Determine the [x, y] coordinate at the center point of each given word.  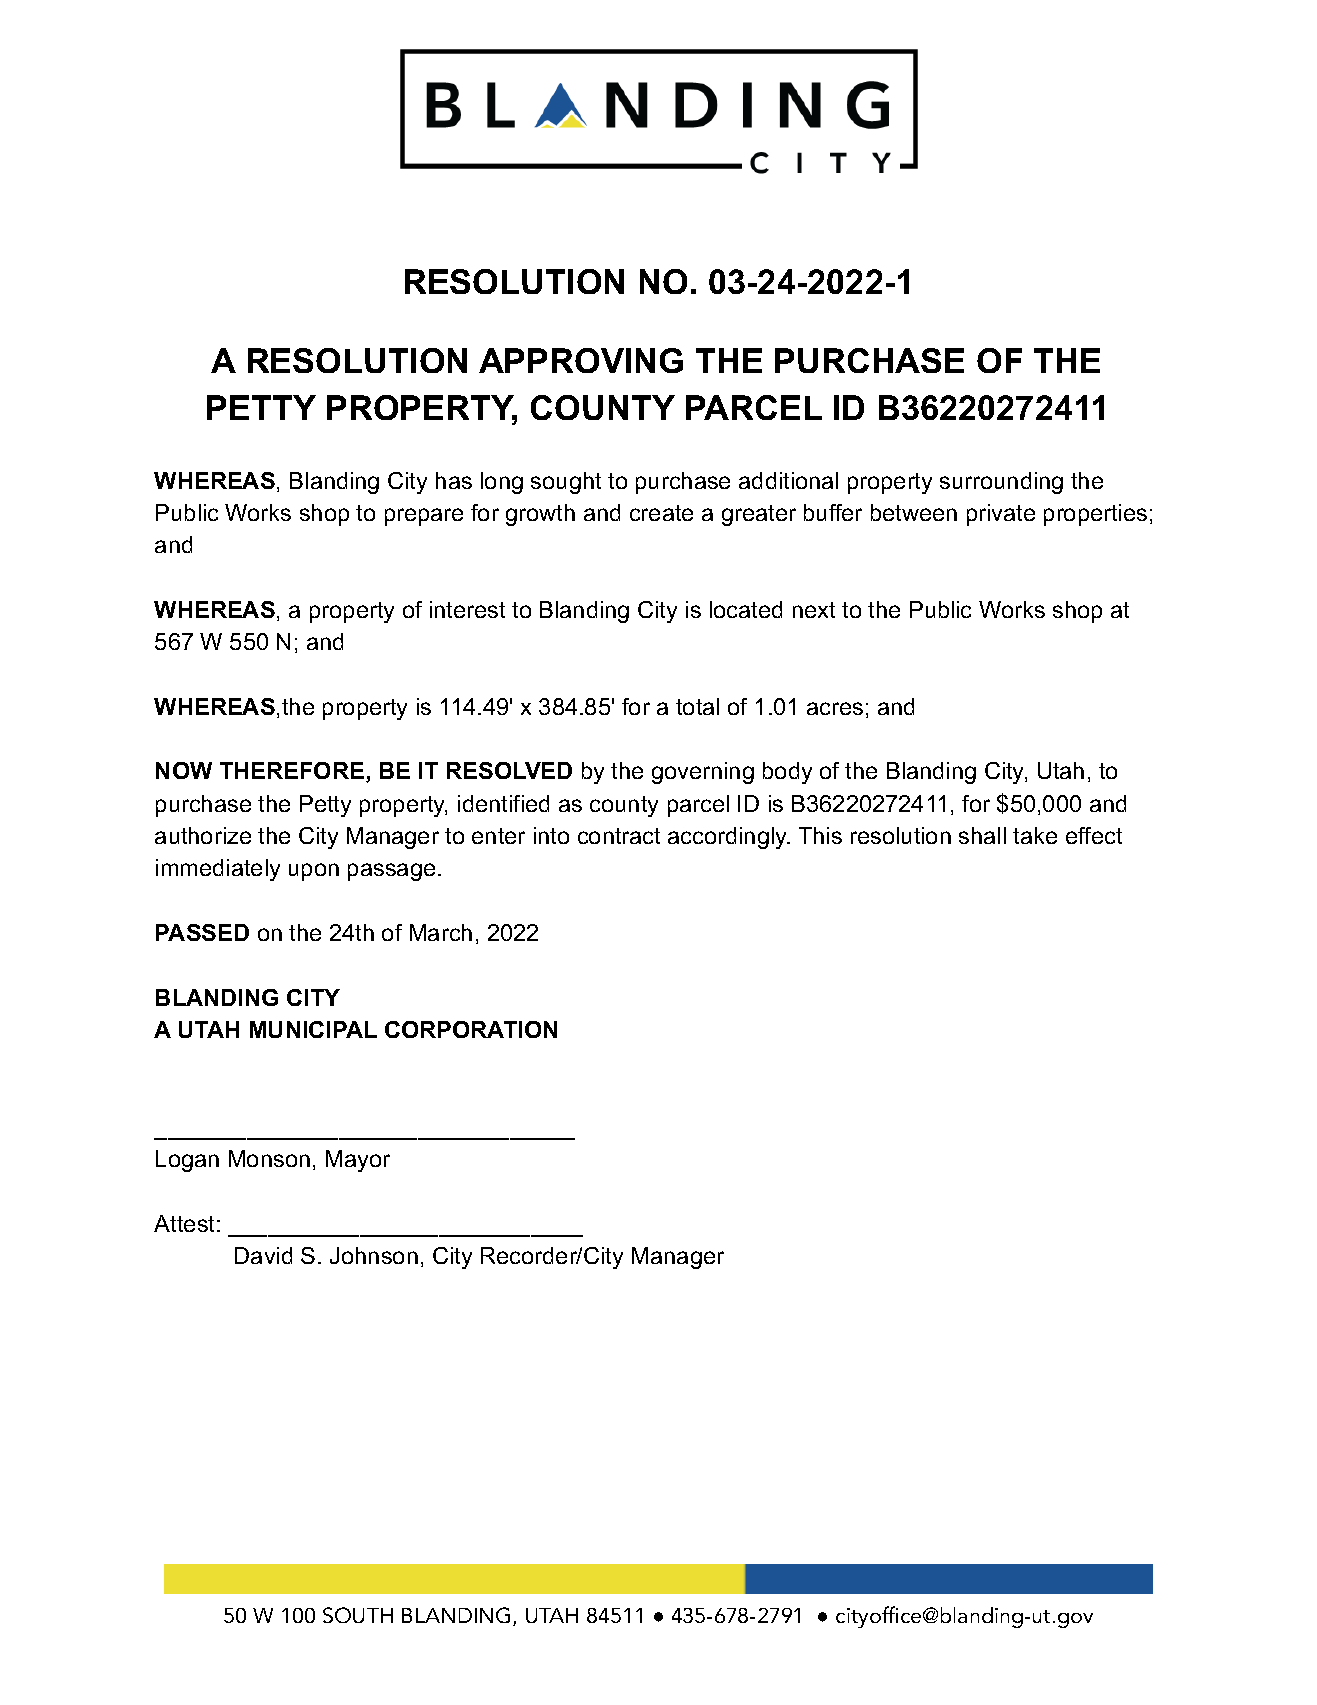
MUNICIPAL [313, 1029]
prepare [424, 517]
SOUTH [358, 1615]
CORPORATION [471, 1029]
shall [982, 835]
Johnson [374, 1255]
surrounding [1001, 483]
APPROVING [581, 360]
